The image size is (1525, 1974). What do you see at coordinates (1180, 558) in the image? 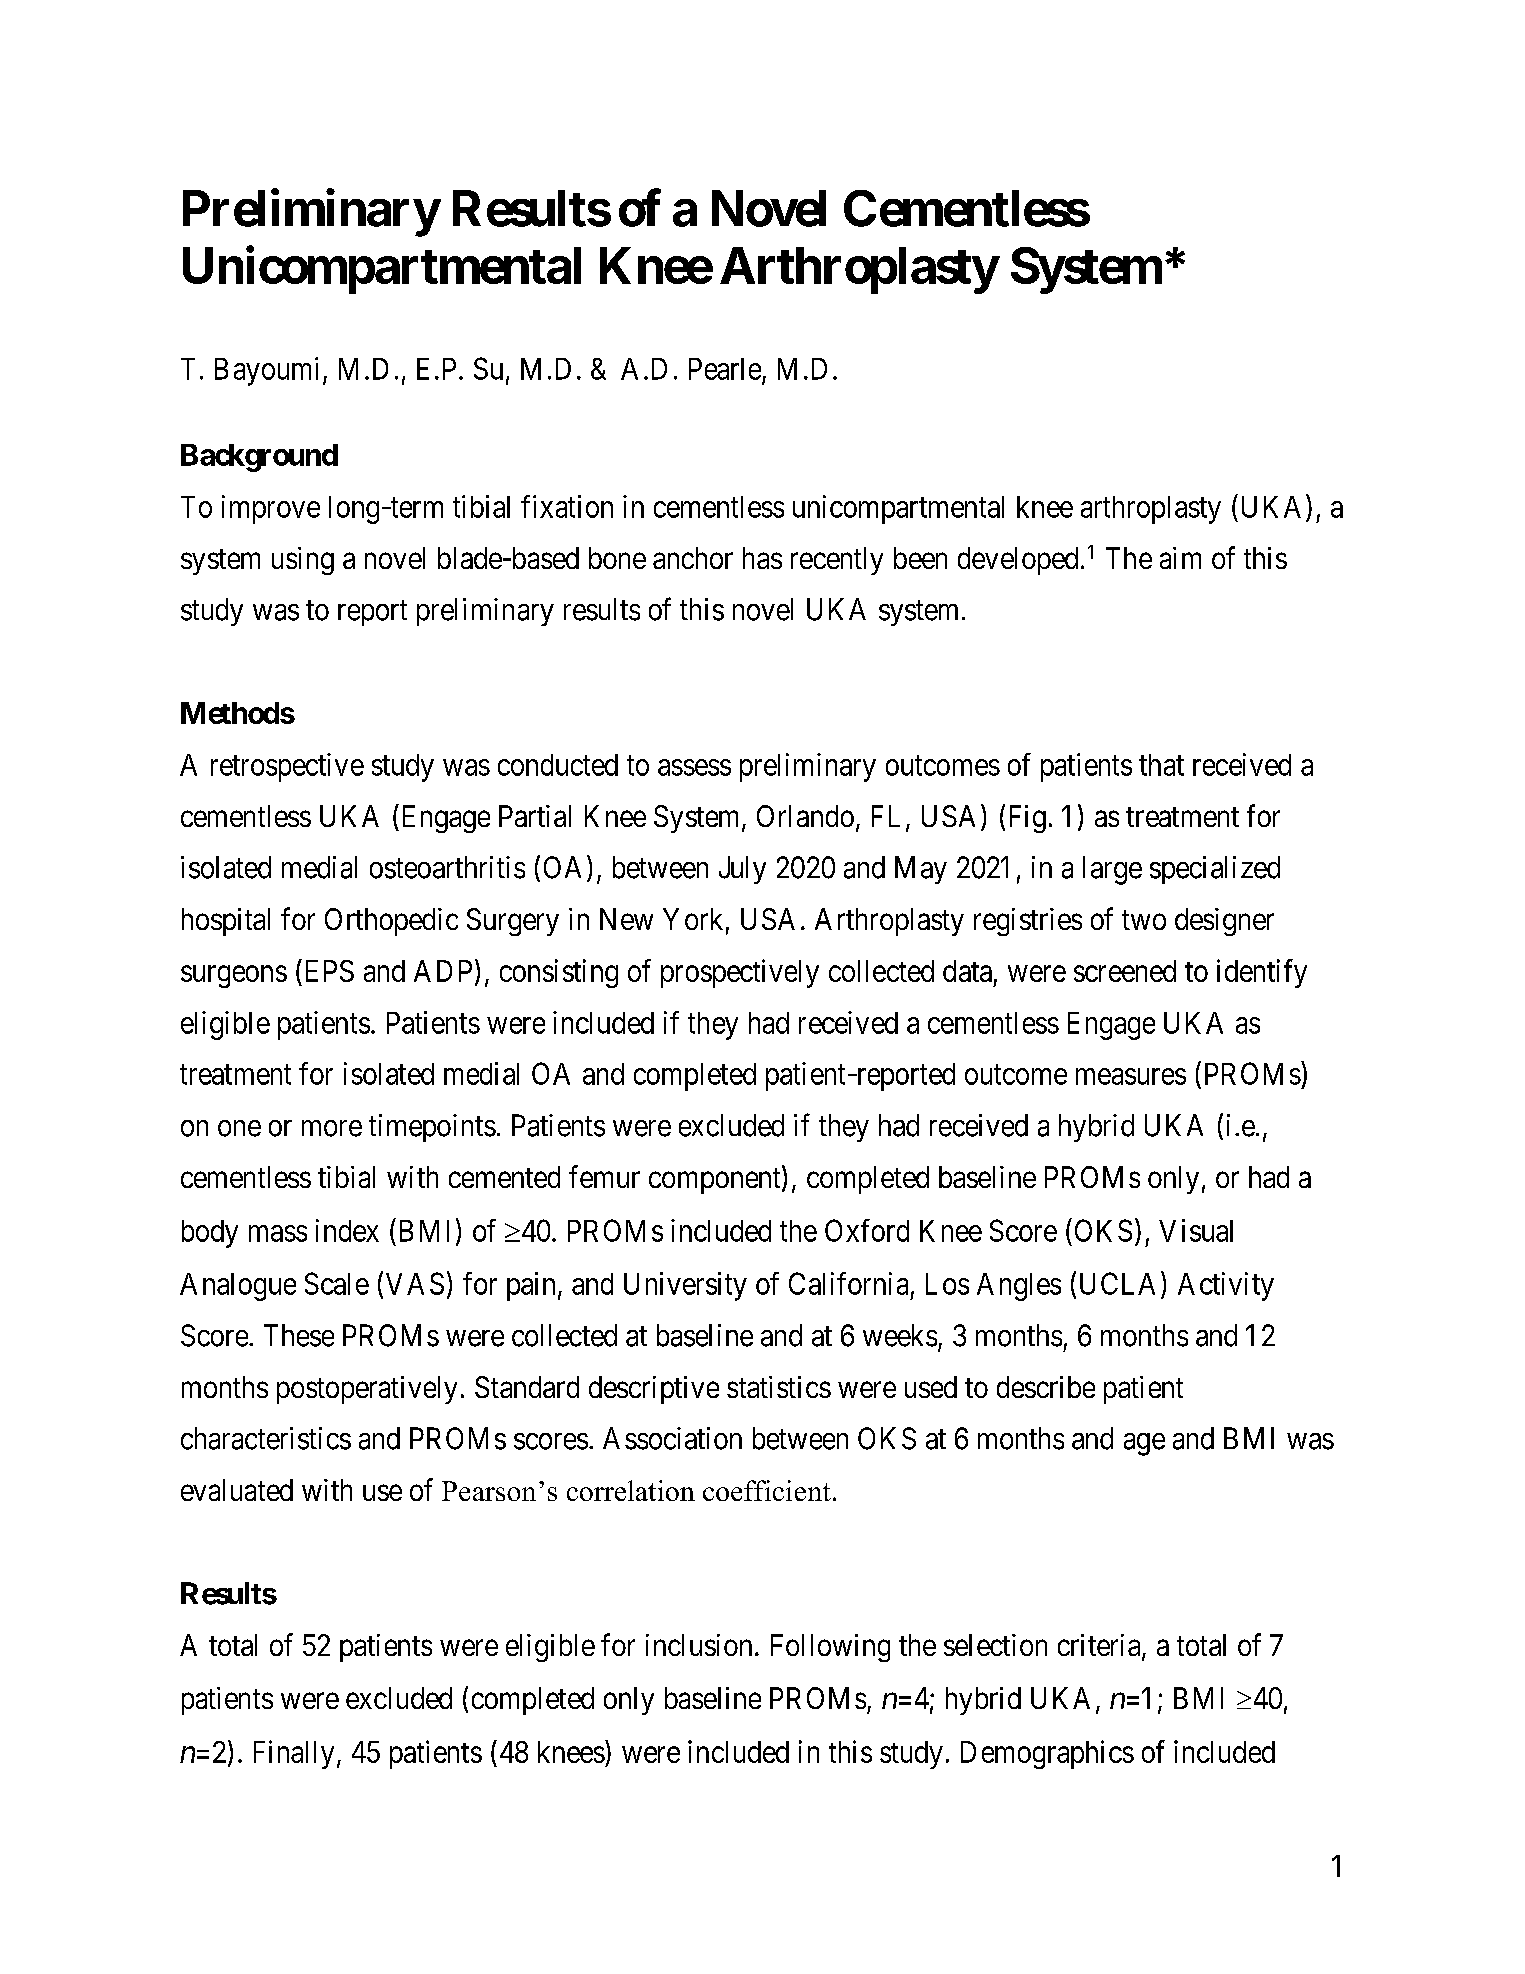
I see `aim` at bounding box center [1180, 558].
